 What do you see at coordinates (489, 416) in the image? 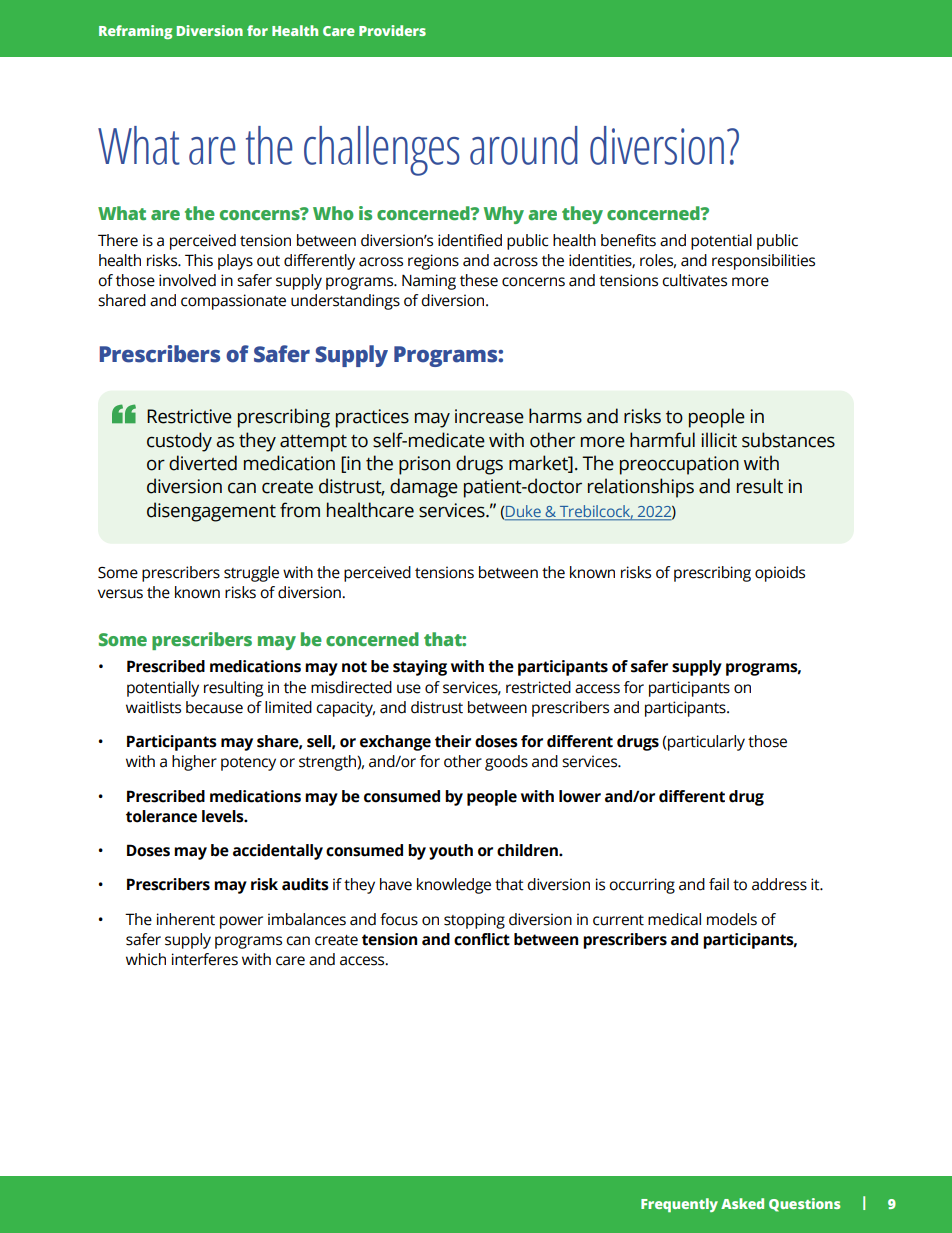
I see `increase` at bounding box center [489, 416].
